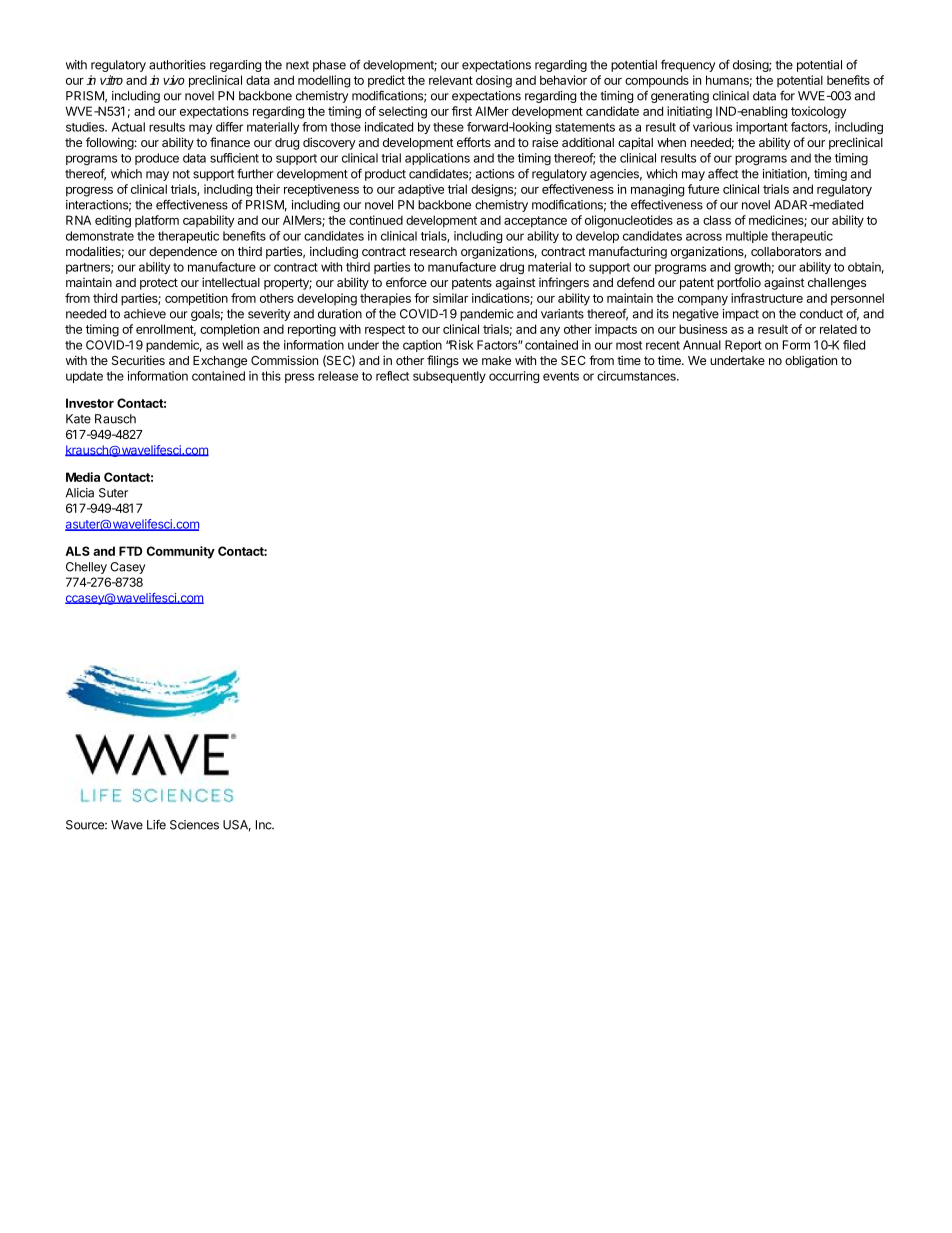 The height and width of the screenshot is (1233, 952). I want to click on dependence, so click(183, 253).
